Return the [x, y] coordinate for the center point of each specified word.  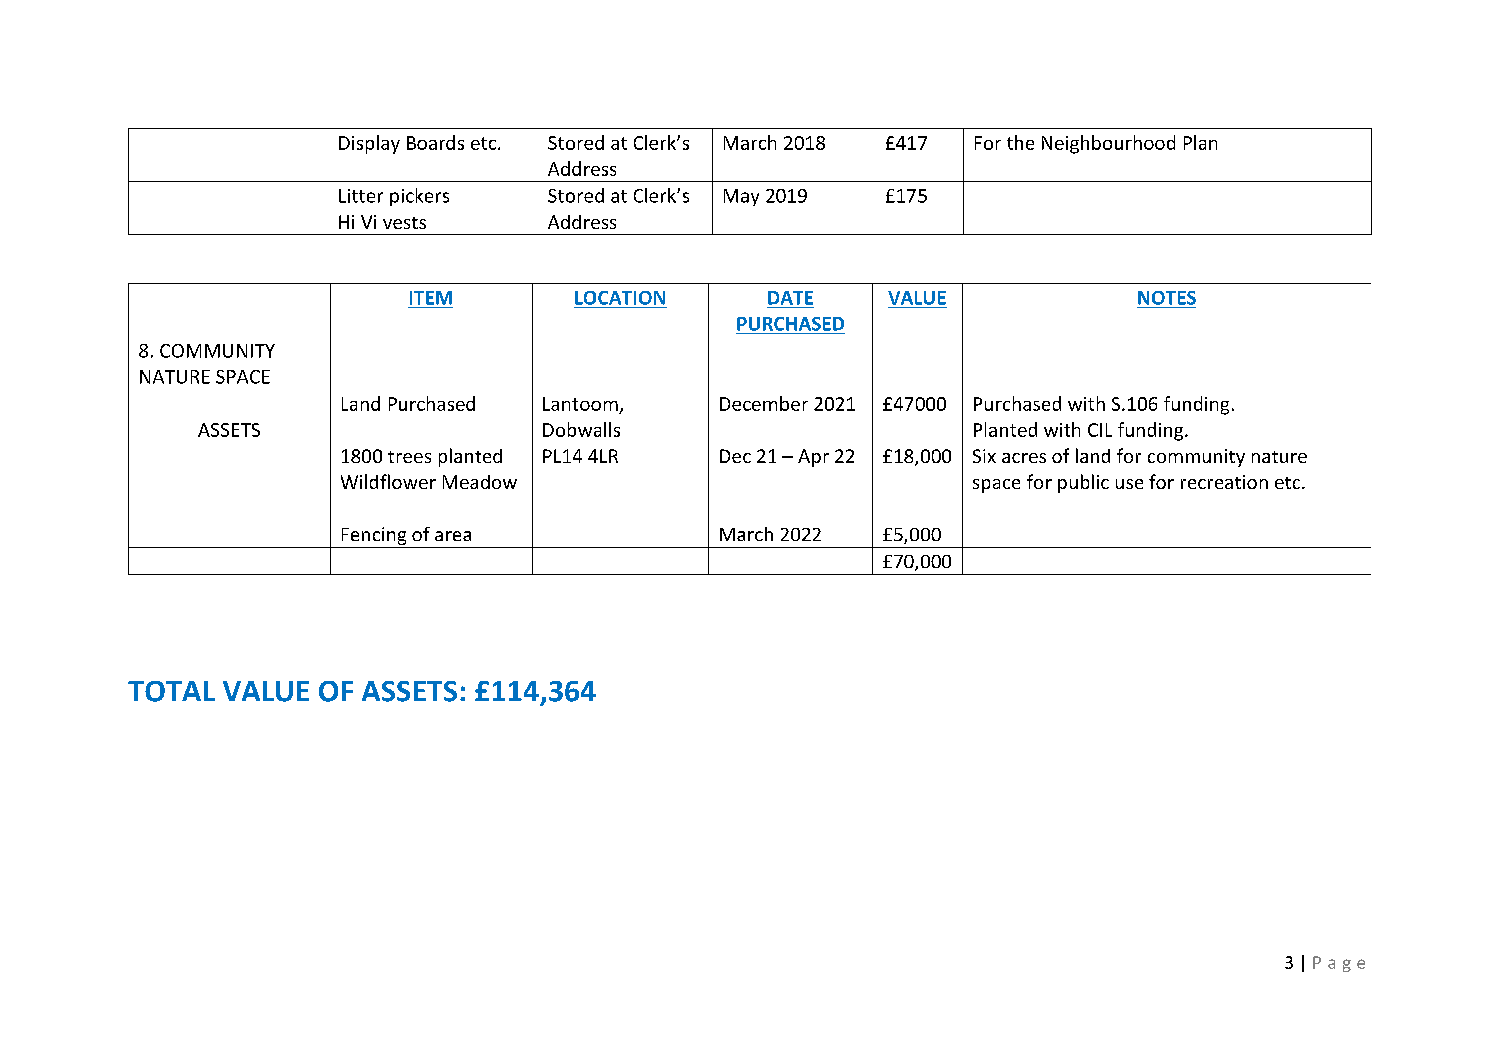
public [1083, 483]
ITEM [431, 298]
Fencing [374, 536]
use [1129, 484]
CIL [1100, 430]
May [741, 197]
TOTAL [171, 691]
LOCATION [620, 298]
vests [404, 223]
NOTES [1167, 298]
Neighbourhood [1108, 144]
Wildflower [388, 481]
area [453, 536]
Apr [813, 458]
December [764, 403]
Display [369, 144]
